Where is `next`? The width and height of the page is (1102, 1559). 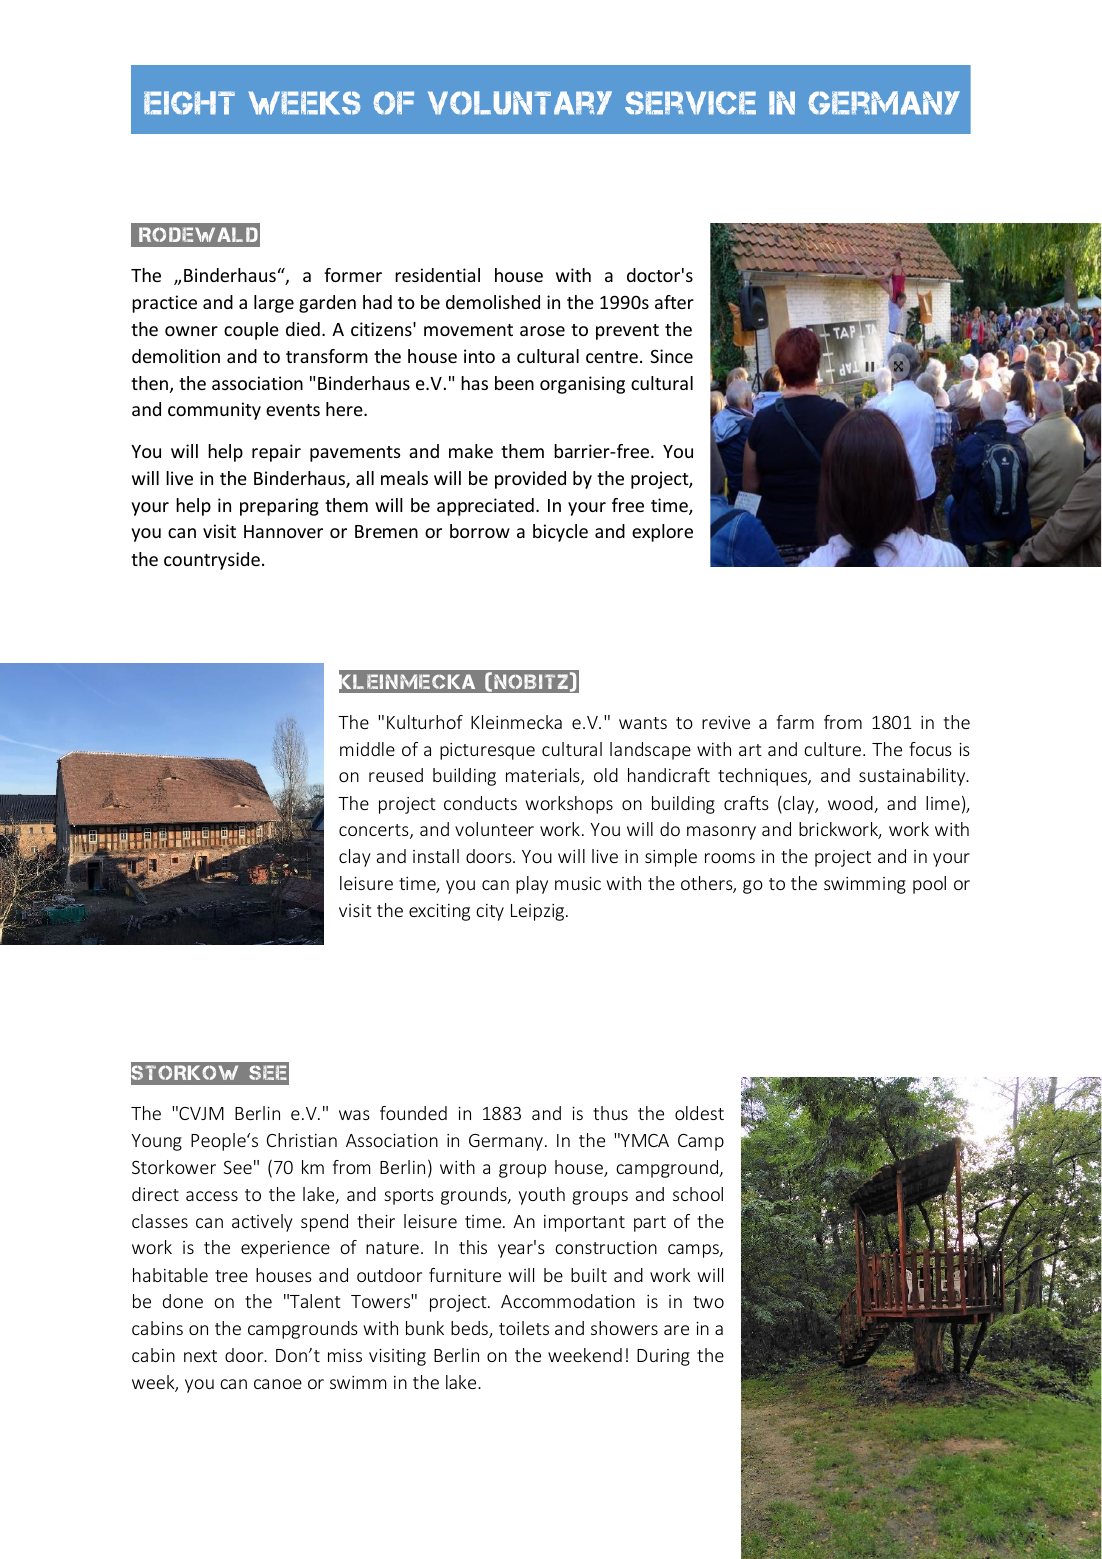 next is located at coordinates (200, 1356).
